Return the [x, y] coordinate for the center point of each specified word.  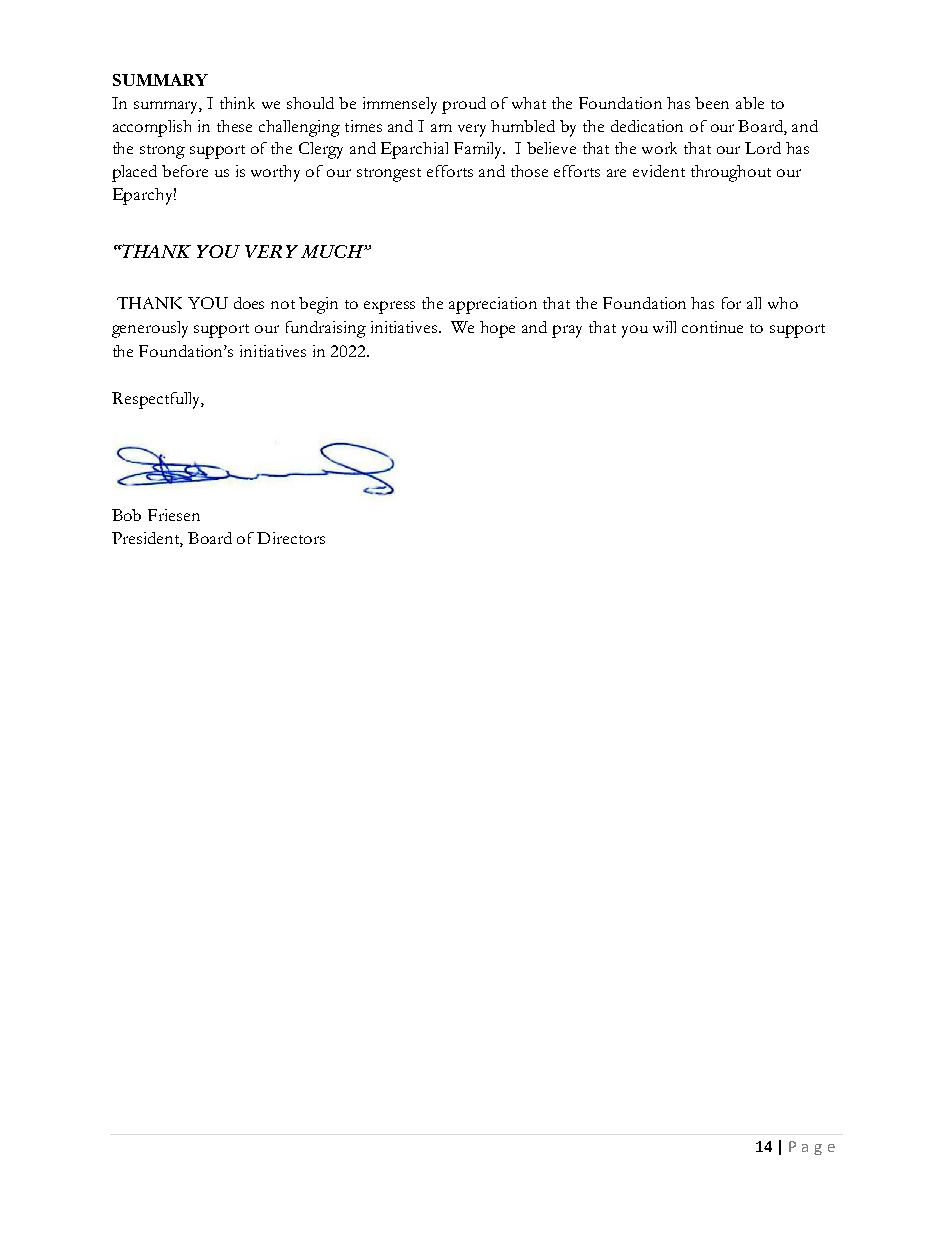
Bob [126, 515]
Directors [291, 538]
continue [712, 327]
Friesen [174, 515]
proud [464, 105]
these [234, 126]
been [712, 103]
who [783, 303]
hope [497, 329]
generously [150, 329]
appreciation [493, 305]
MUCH [333, 251]
